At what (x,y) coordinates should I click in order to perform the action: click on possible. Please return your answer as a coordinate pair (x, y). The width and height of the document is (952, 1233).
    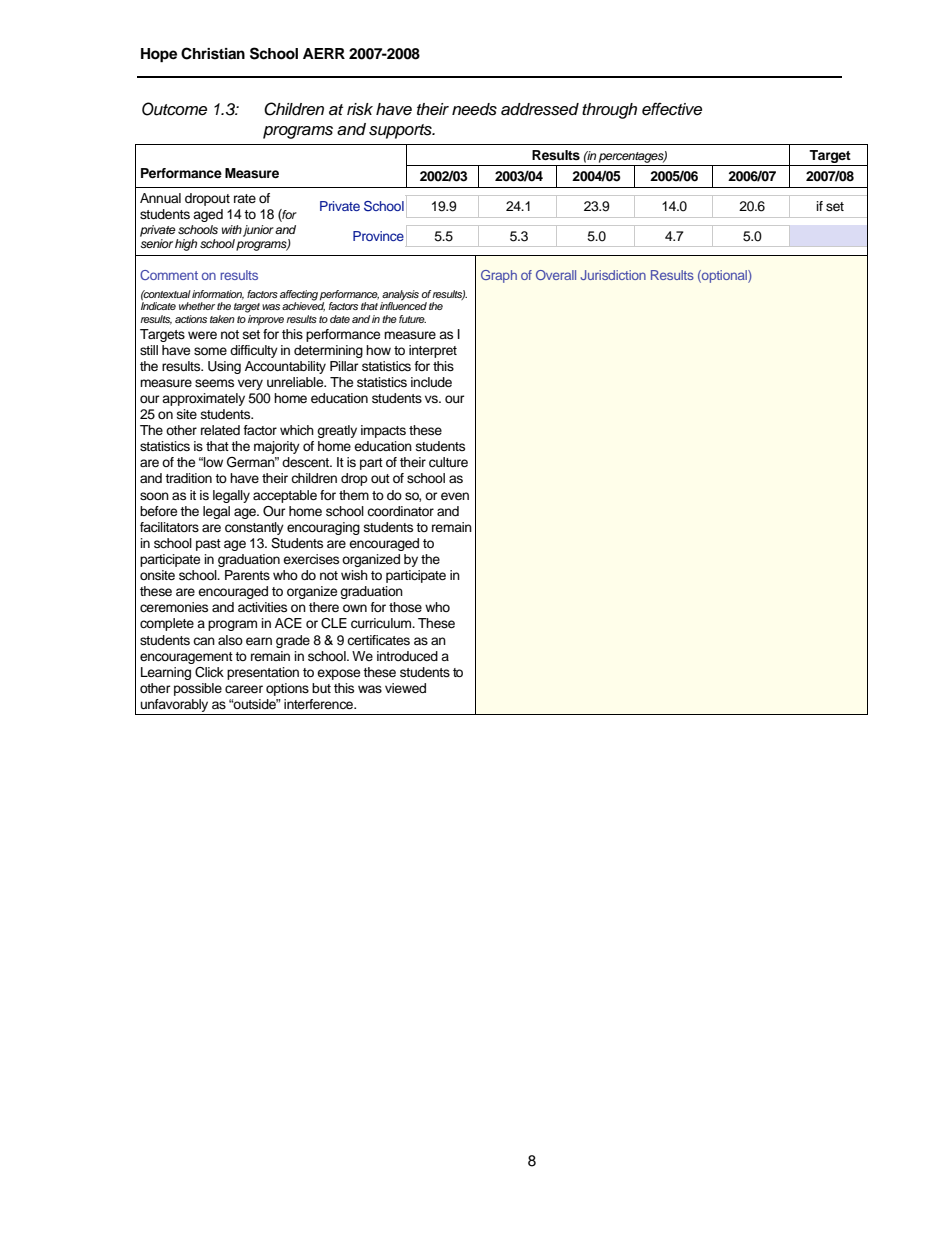
    Looking at the image, I should click on (198, 689).
